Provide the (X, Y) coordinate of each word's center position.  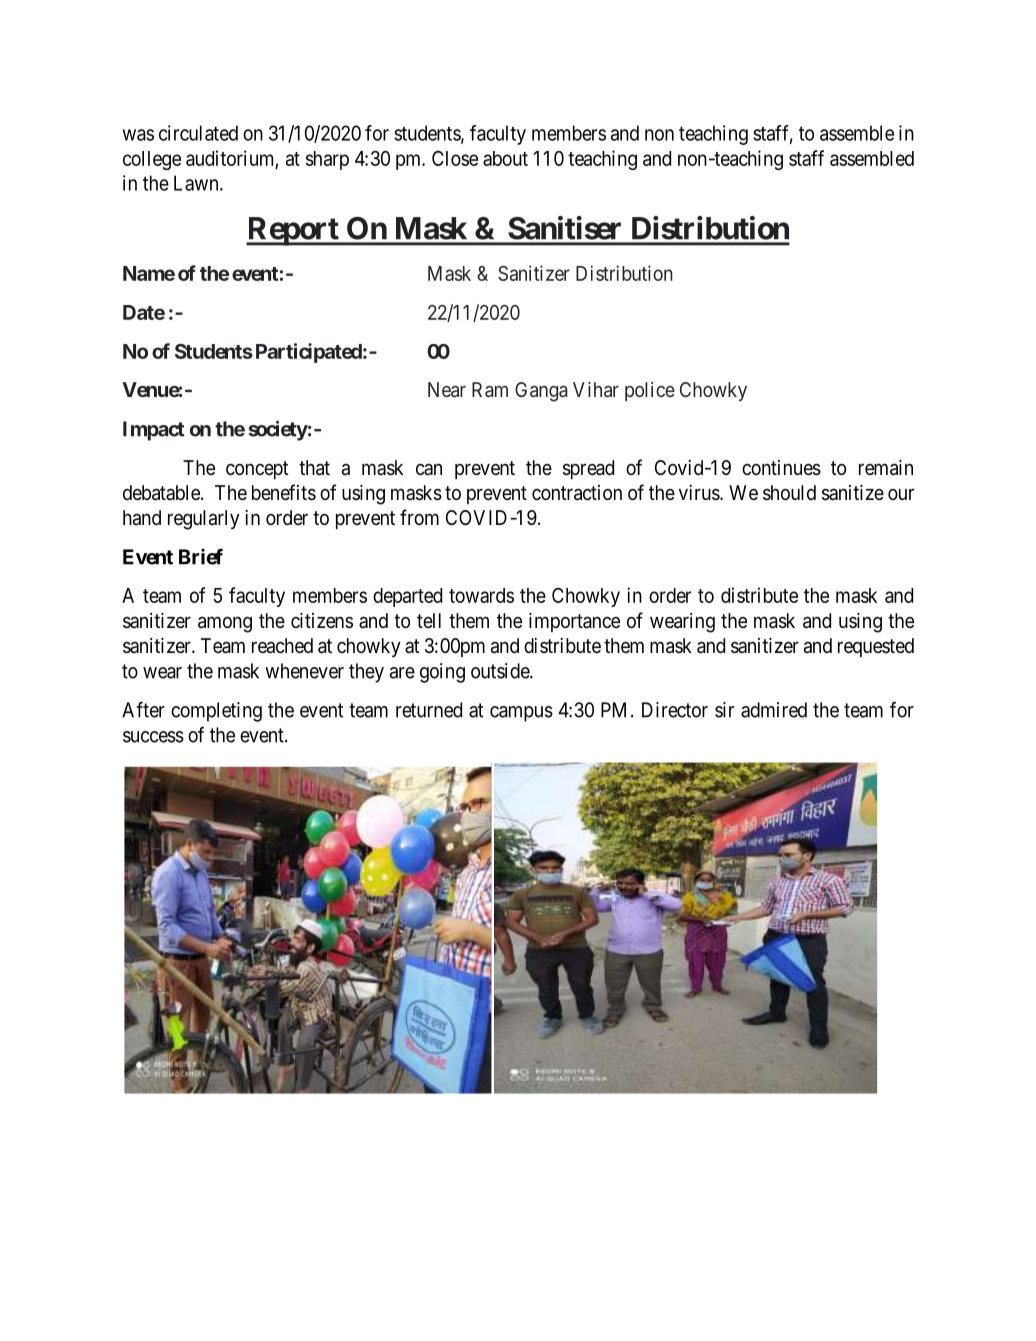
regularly (204, 520)
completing (216, 712)
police (650, 391)
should (789, 493)
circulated (198, 133)
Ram (490, 390)
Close (455, 158)
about (505, 158)
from (419, 517)
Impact (153, 431)
